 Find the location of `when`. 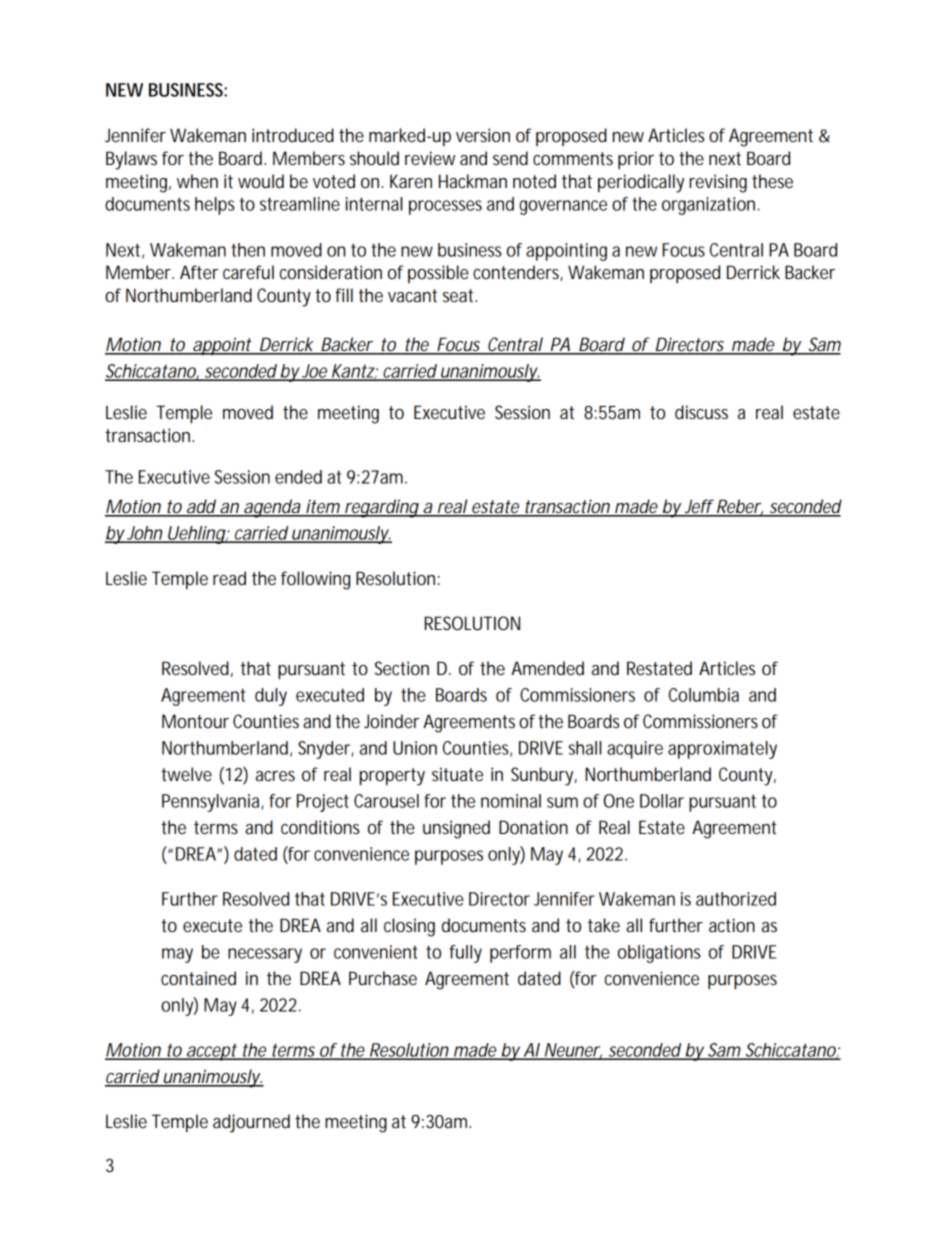

when is located at coordinates (197, 181).
